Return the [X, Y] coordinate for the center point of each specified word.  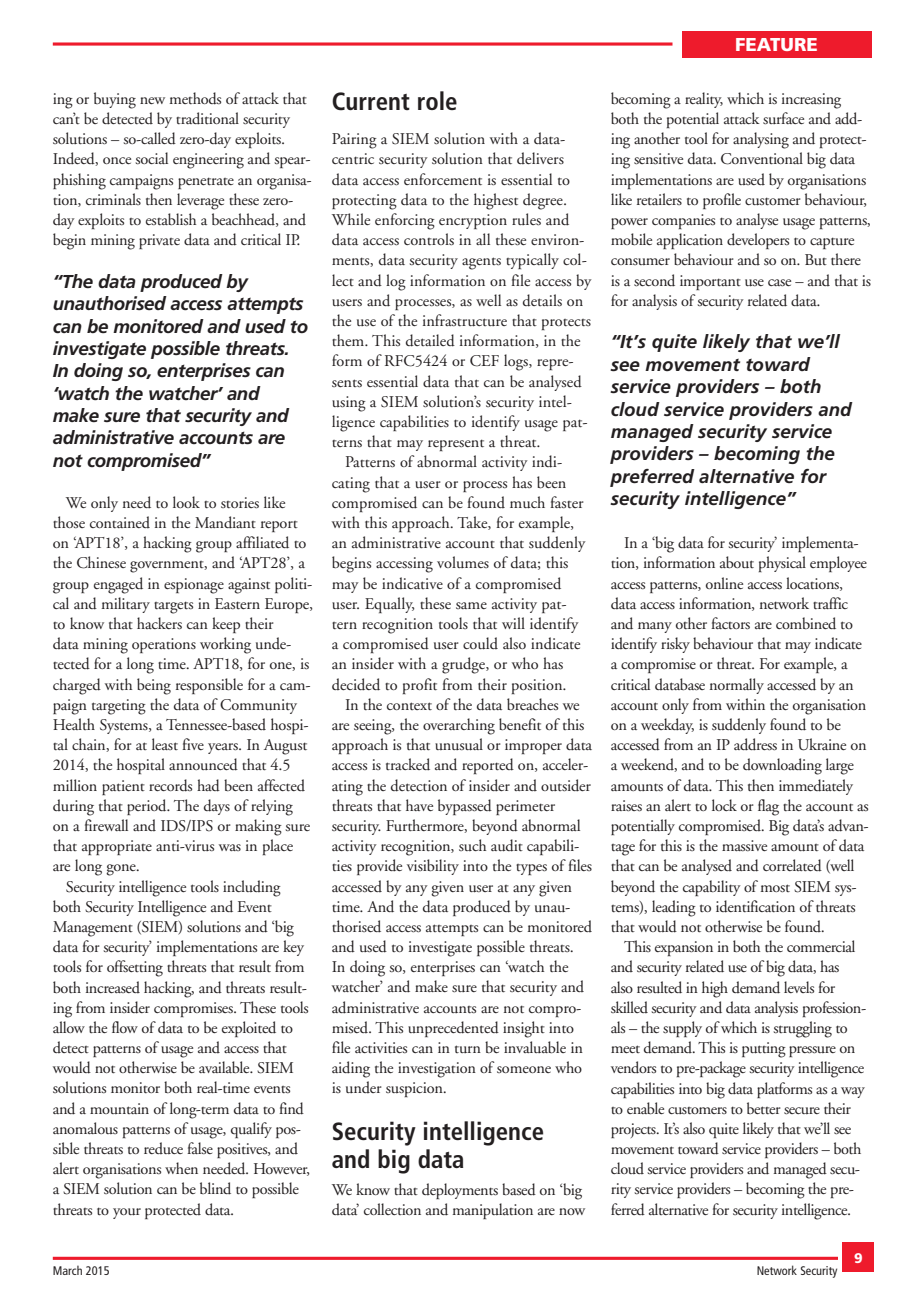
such [472, 845]
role [437, 100]
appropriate [117, 847]
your [127, 1213]
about [737, 562]
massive [744, 845]
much [527, 502]
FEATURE [776, 44]
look [186, 502]
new [152, 100]
